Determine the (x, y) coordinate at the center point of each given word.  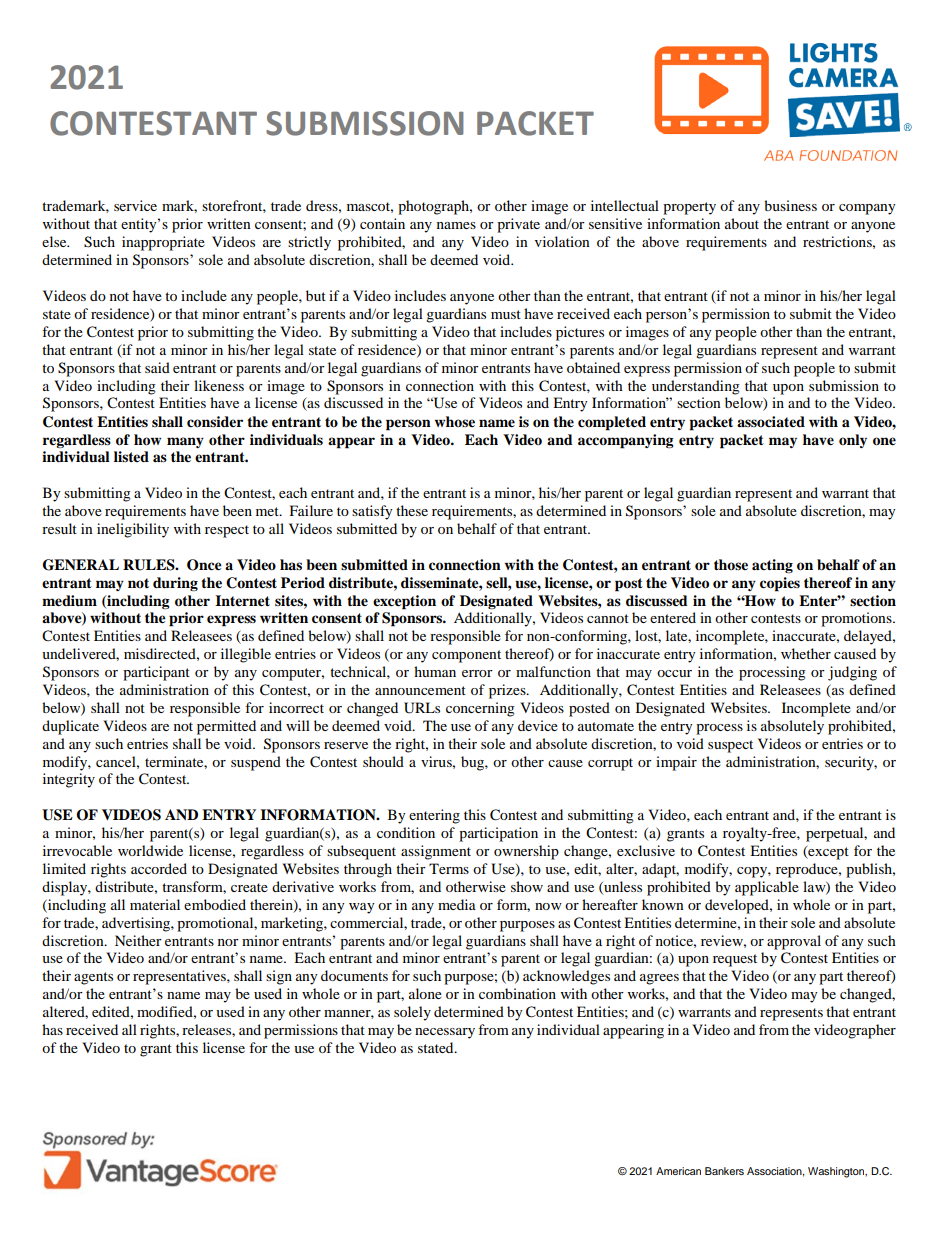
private (518, 225)
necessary (445, 1033)
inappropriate (163, 243)
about (742, 223)
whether (806, 653)
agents (93, 978)
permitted (226, 727)
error (477, 673)
